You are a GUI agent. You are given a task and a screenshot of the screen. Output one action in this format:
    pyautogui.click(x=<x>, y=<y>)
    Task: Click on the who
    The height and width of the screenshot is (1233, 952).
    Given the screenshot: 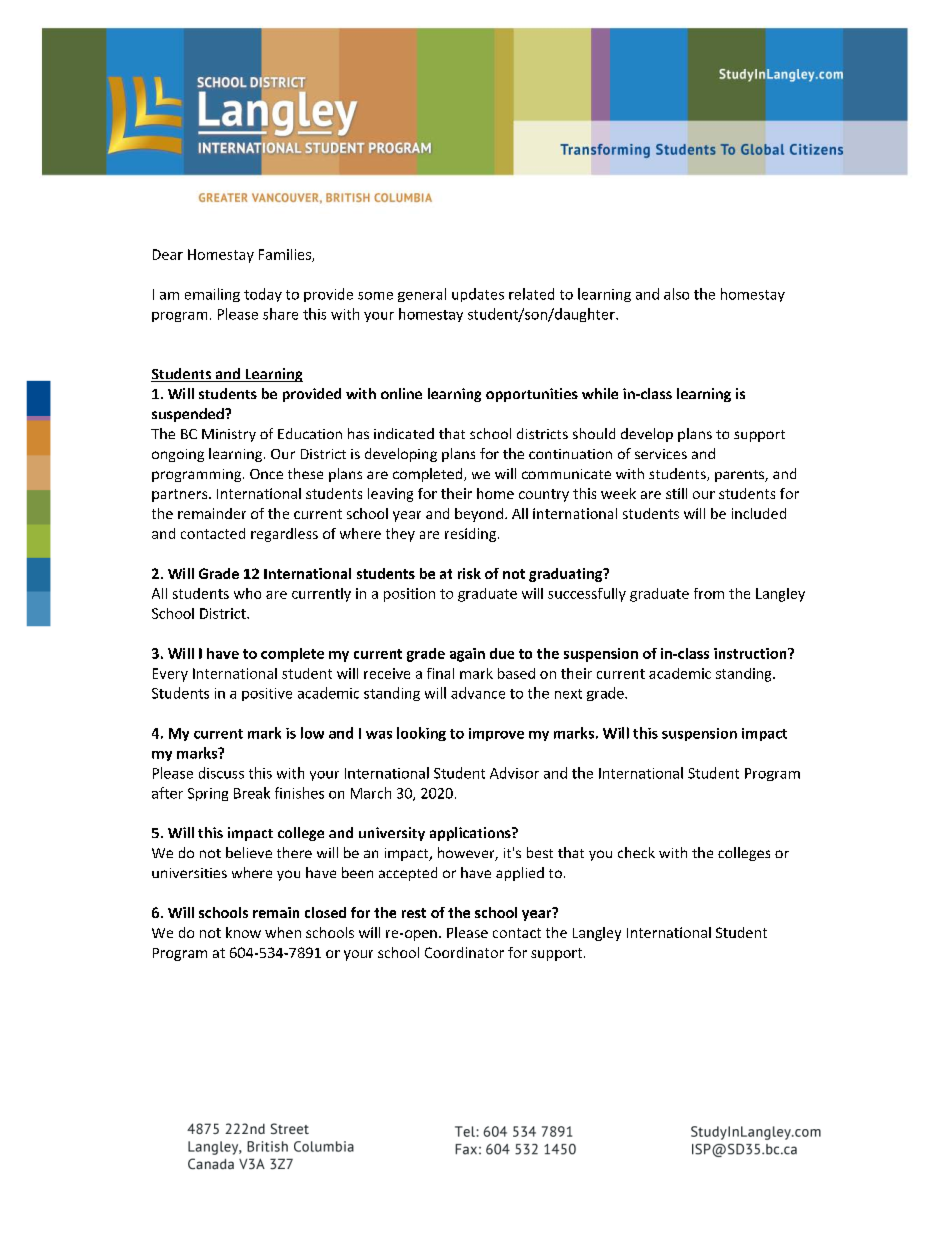 What is the action you would take?
    pyautogui.click(x=247, y=593)
